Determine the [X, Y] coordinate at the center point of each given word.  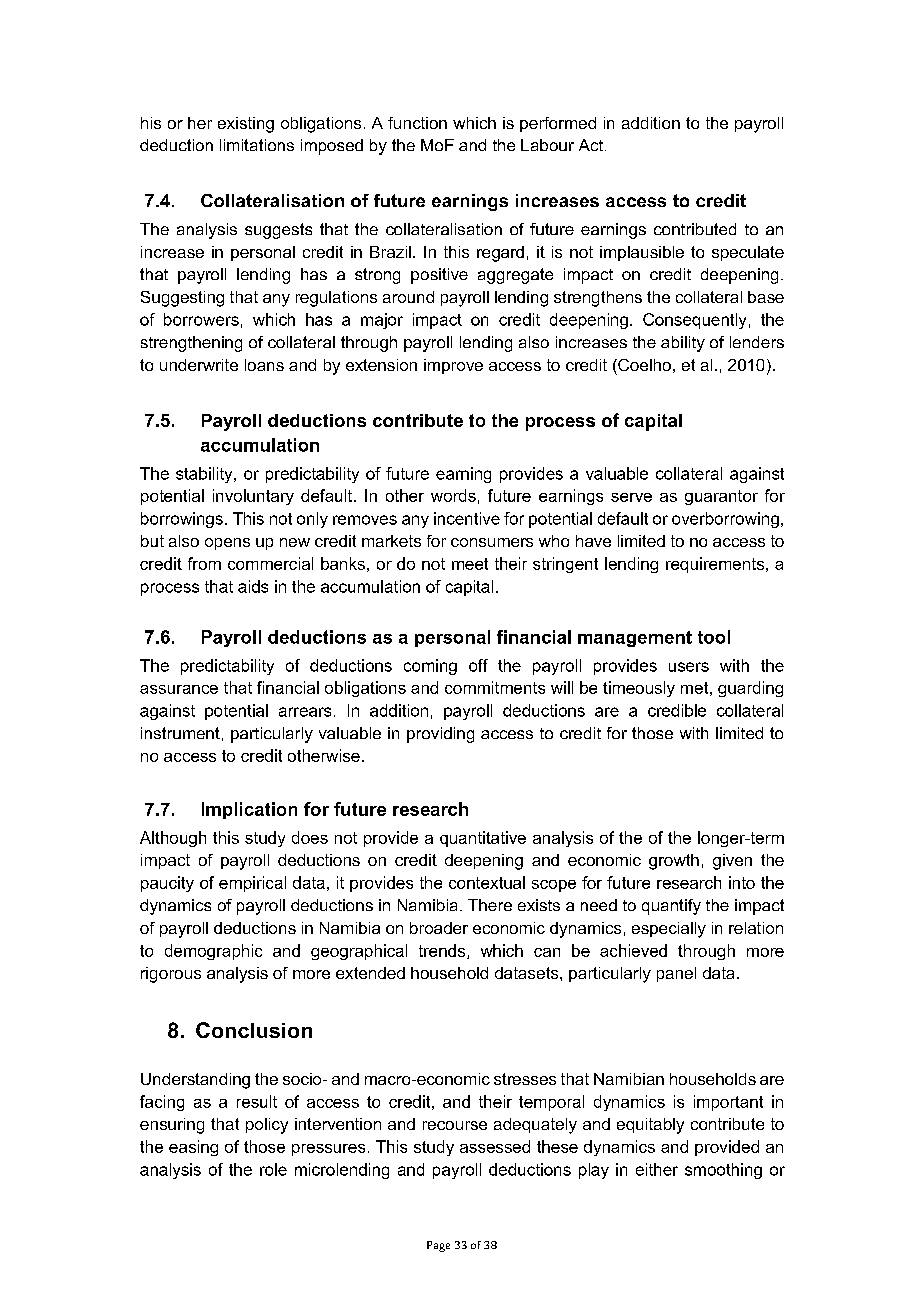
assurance [179, 689]
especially [669, 930]
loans [264, 365]
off [478, 665]
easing [193, 1148]
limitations [257, 145]
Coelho [643, 365]
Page [438, 1246]
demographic [213, 952]
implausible [642, 253]
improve [453, 366]
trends [443, 951]
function [417, 123]
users [689, 667]
